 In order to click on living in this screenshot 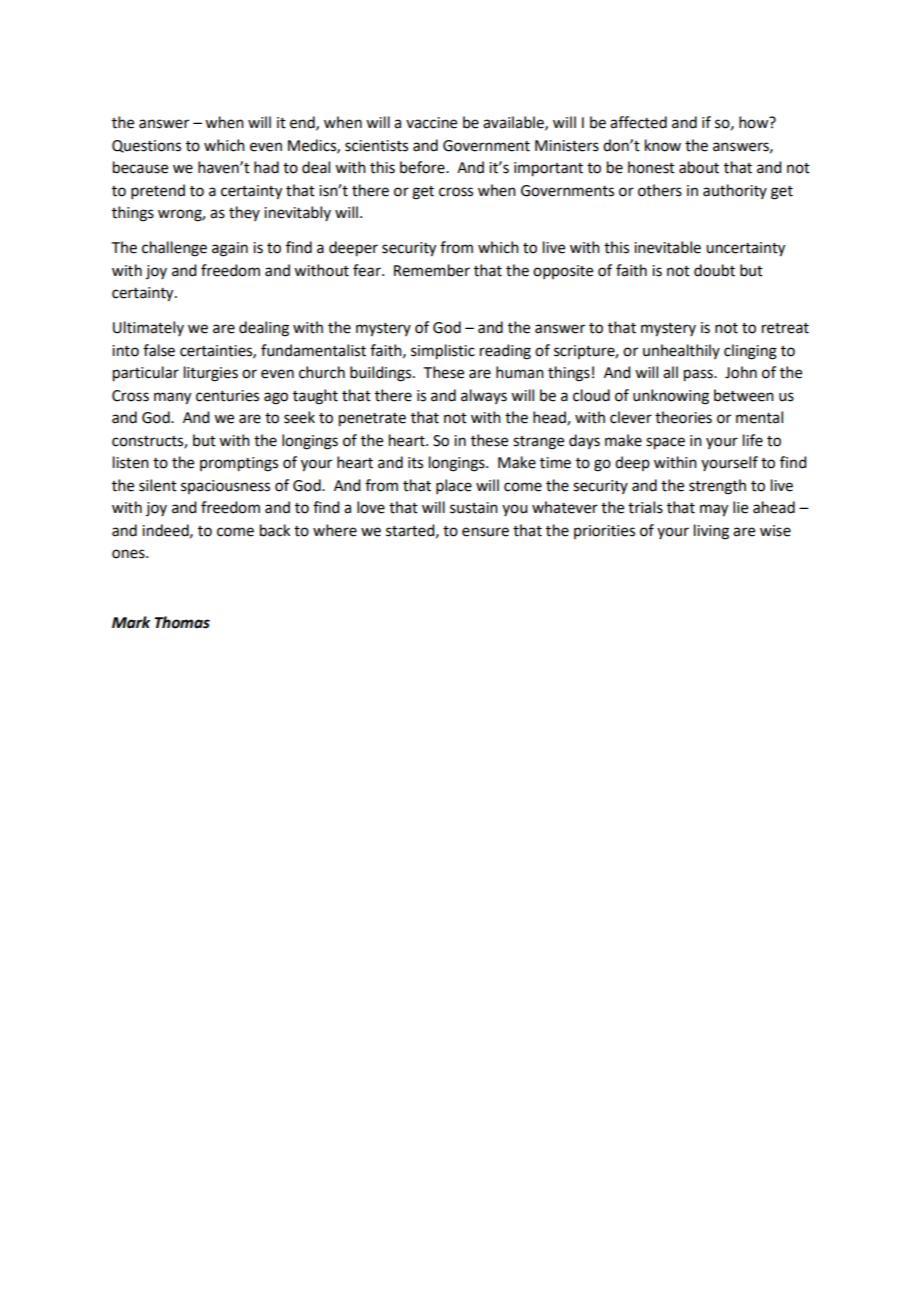, I will do `click(711, 532)`.
